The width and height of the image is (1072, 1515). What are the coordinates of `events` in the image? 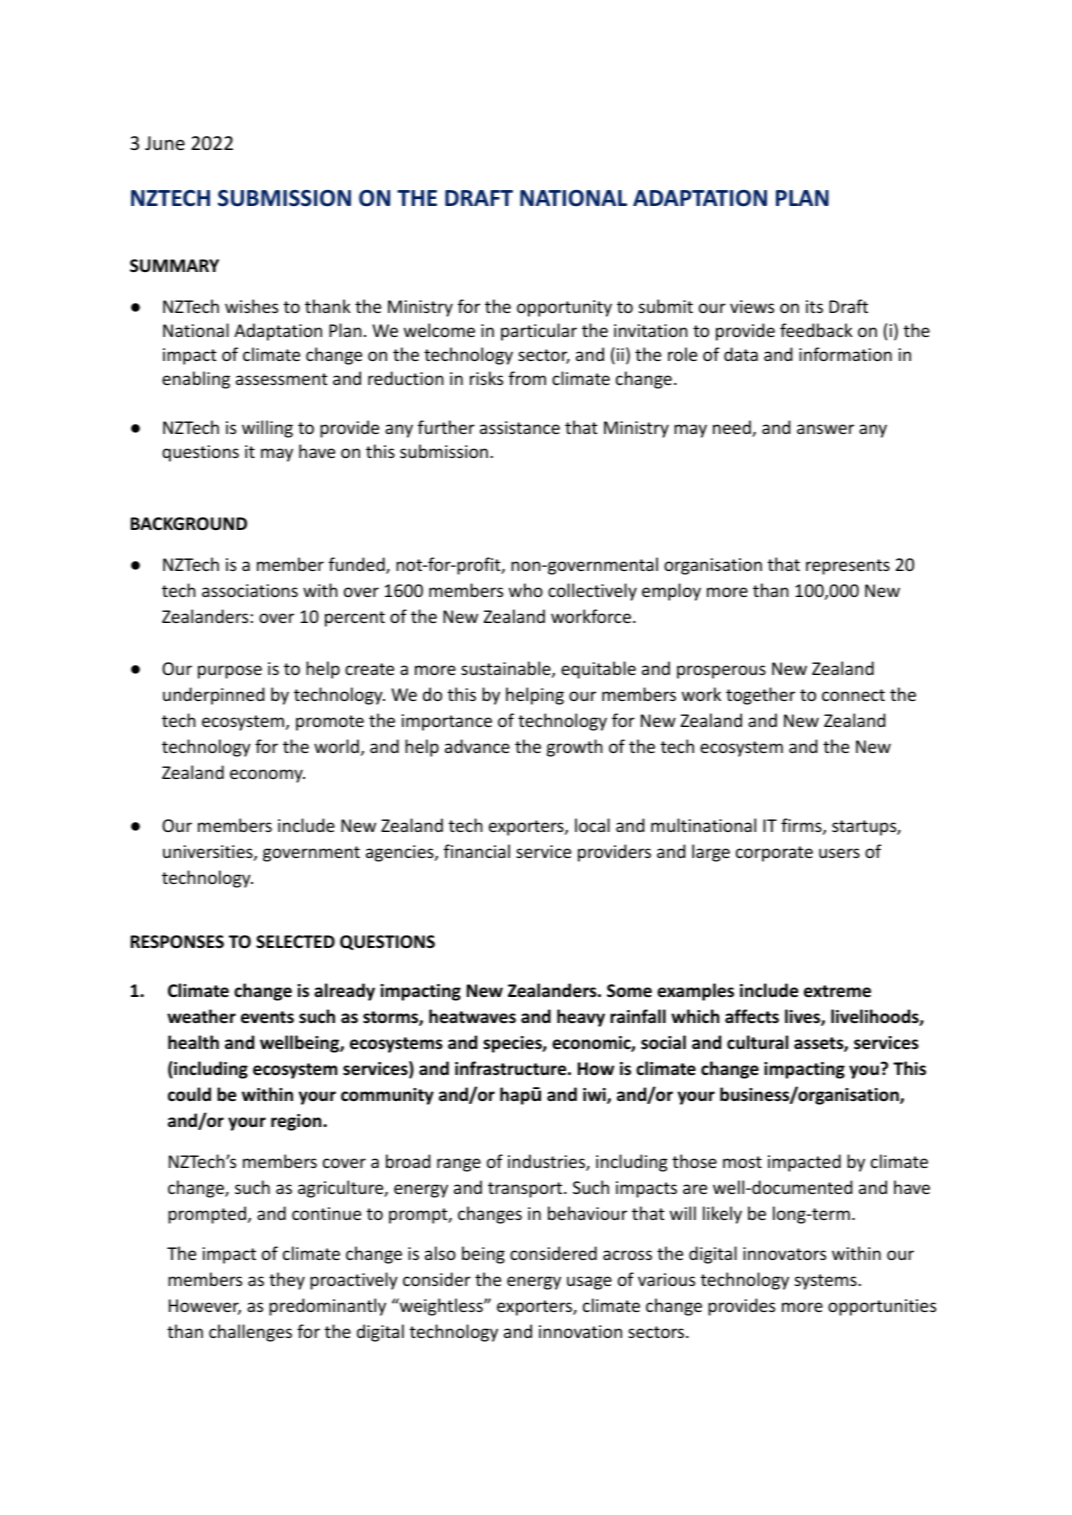 It's located at (267, 1017).
